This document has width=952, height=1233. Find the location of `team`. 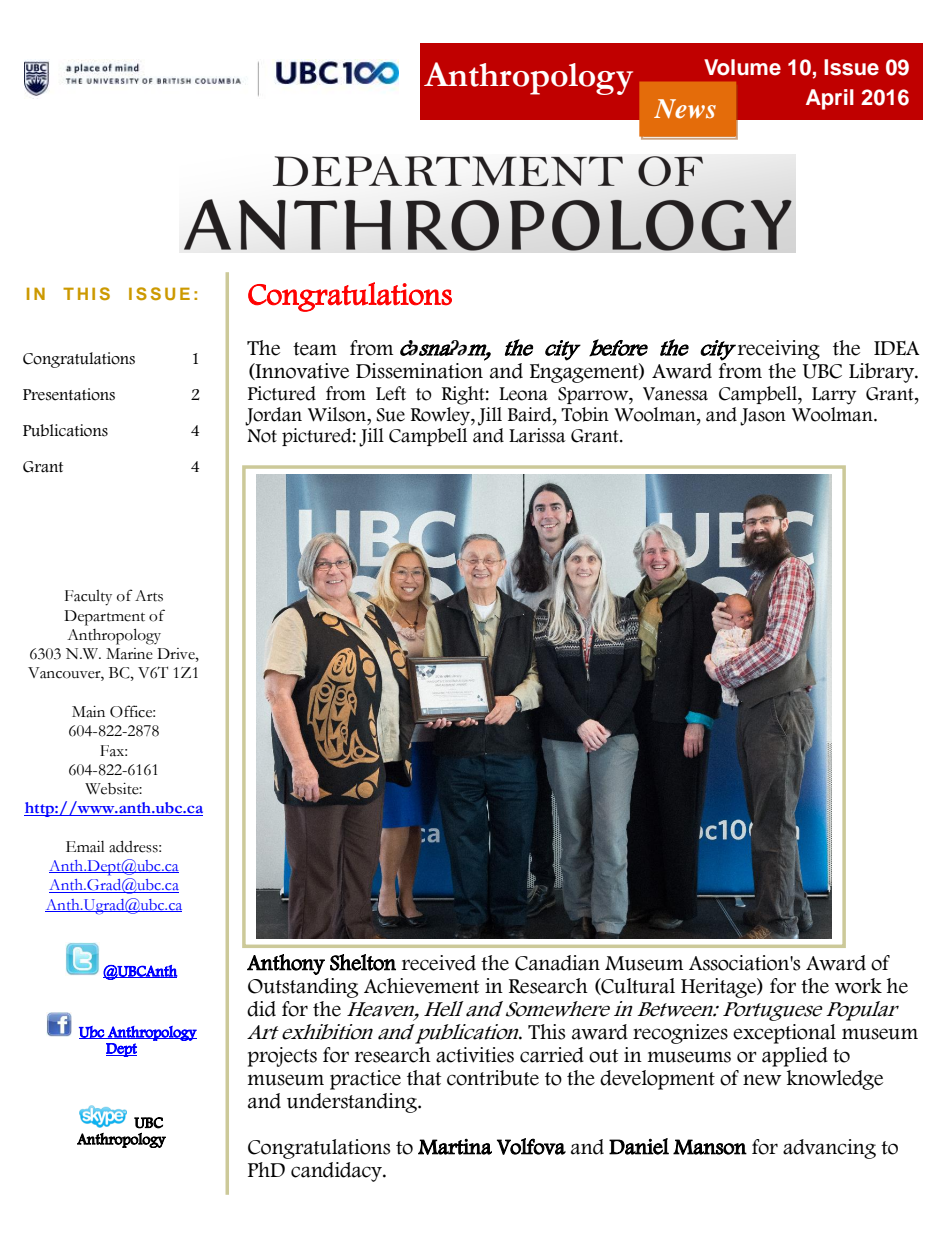

team is located at coordinates (315, 349).
